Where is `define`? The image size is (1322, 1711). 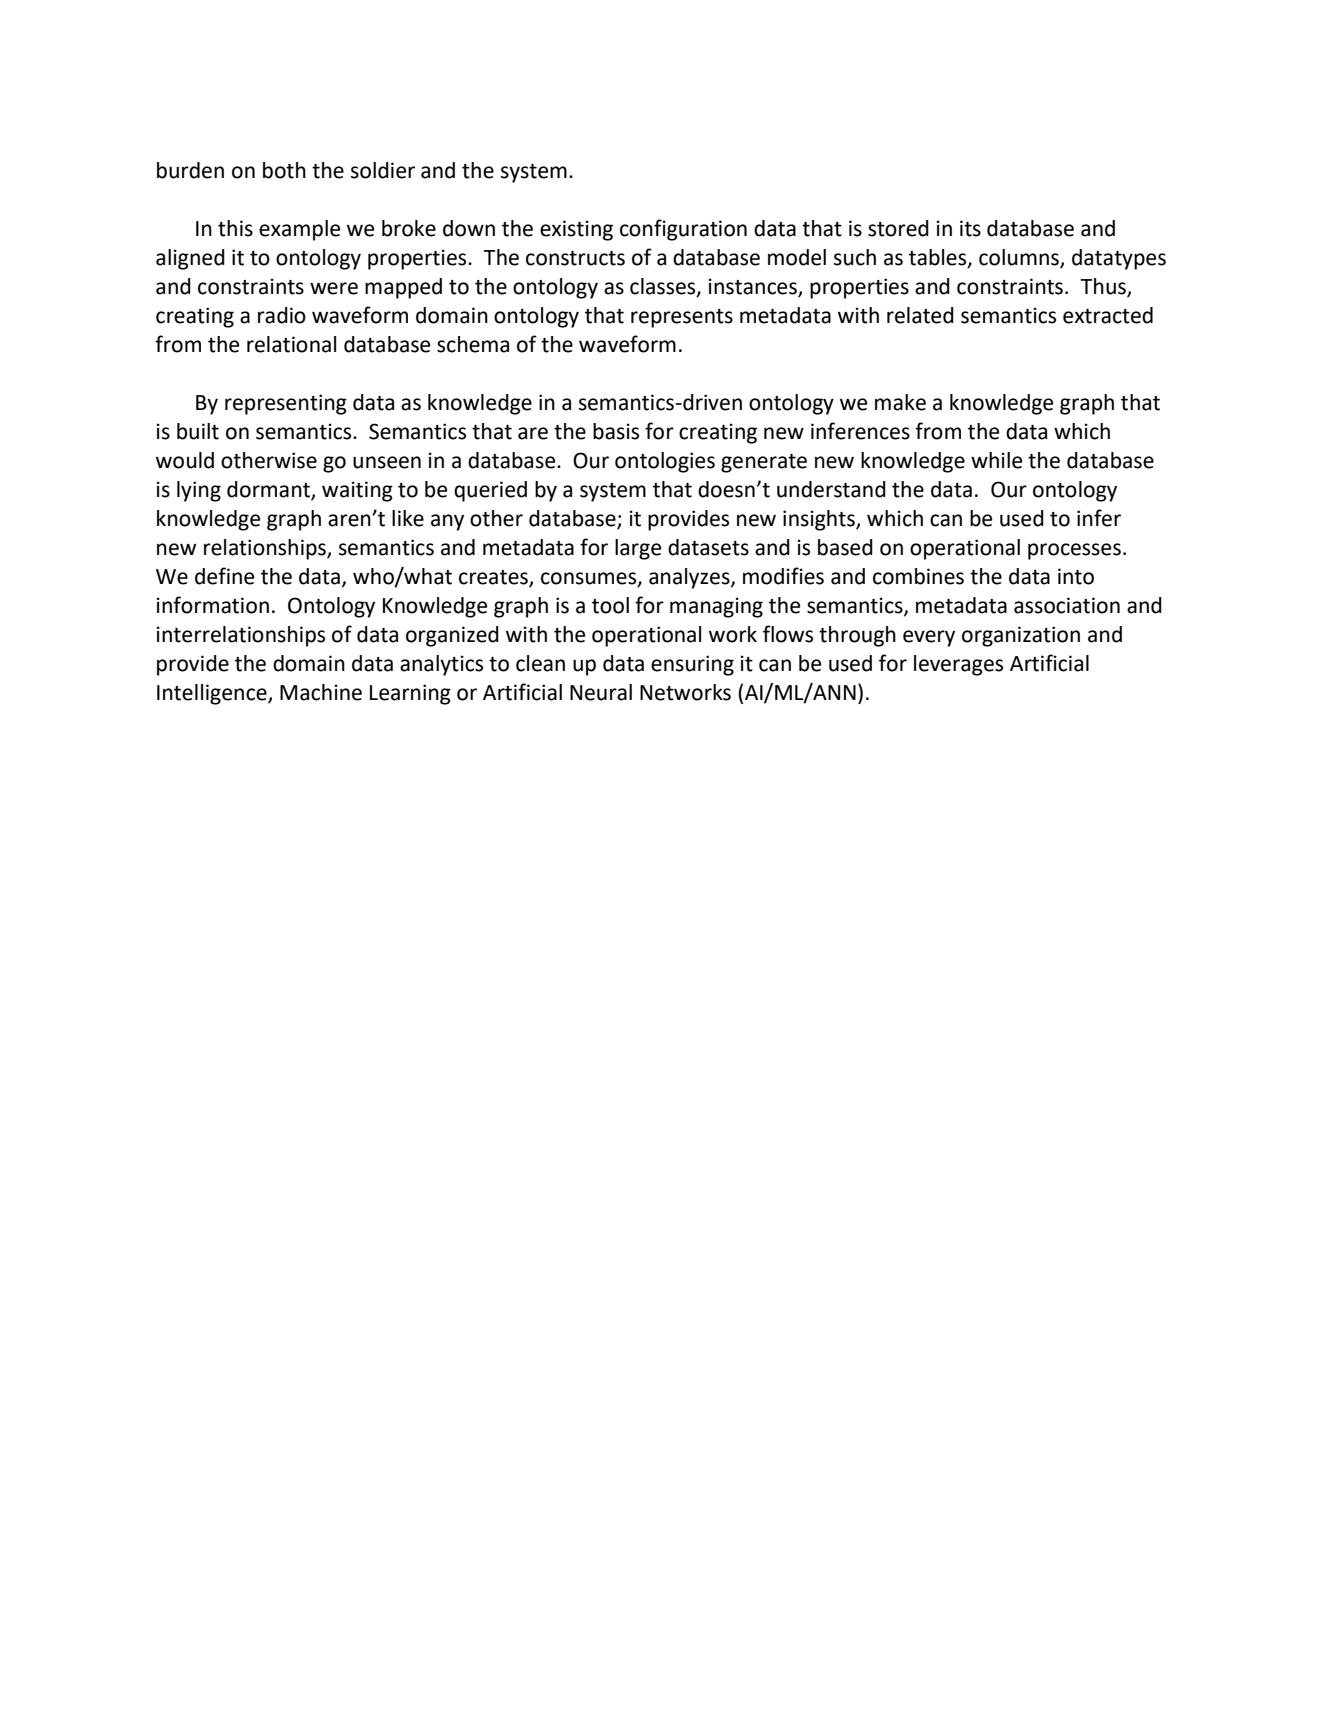 define is located at coordinates (224, 576).
